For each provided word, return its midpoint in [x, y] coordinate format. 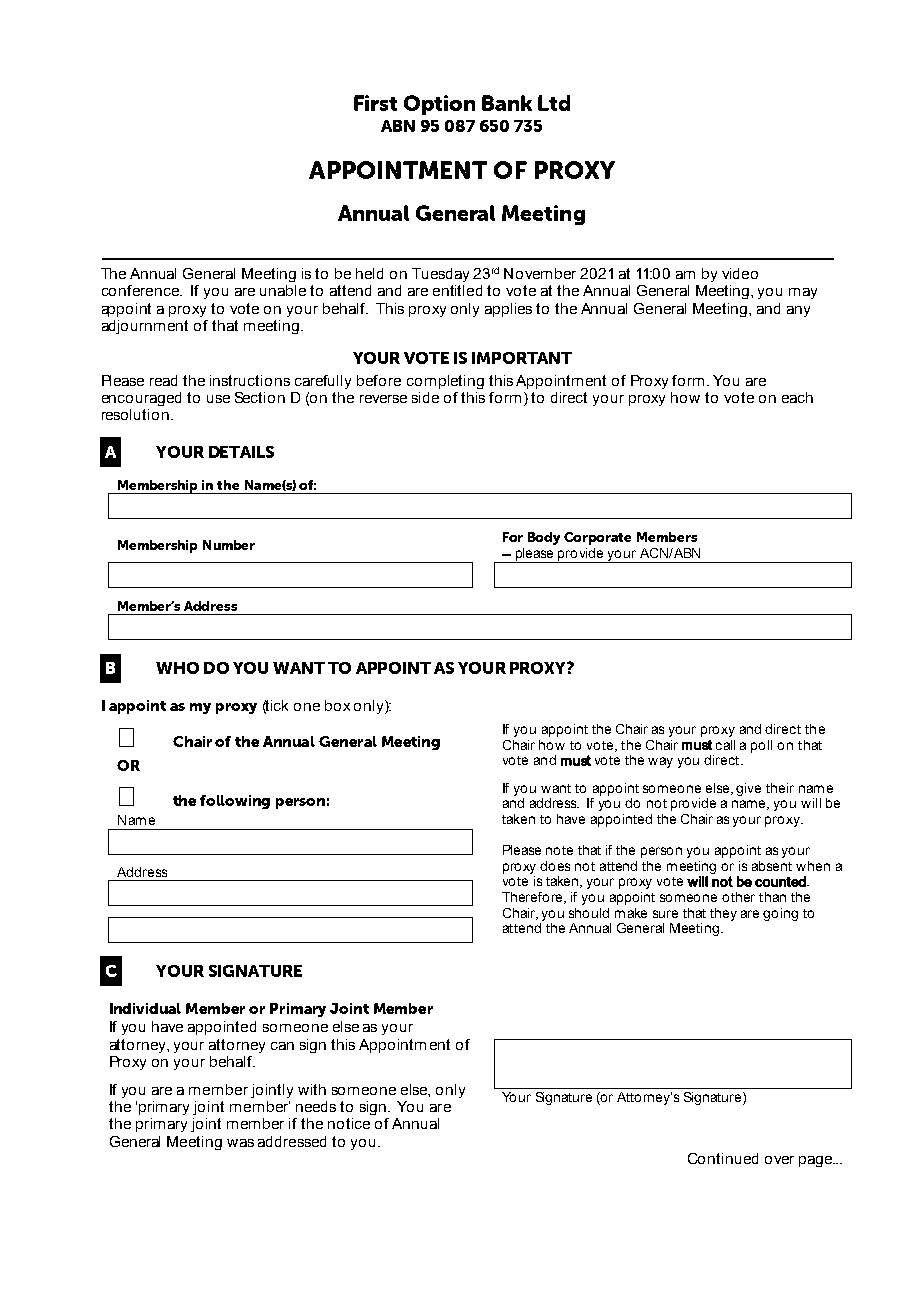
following [235, 802]
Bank [507, 103]
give [748, 789]
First [375, 103]
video [740, 273]
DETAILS [241, 452]
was [240, 1143]
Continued [723, 1158]
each [797, 397]
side [425, 397]
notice [349, 1123]
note [559, 850]
